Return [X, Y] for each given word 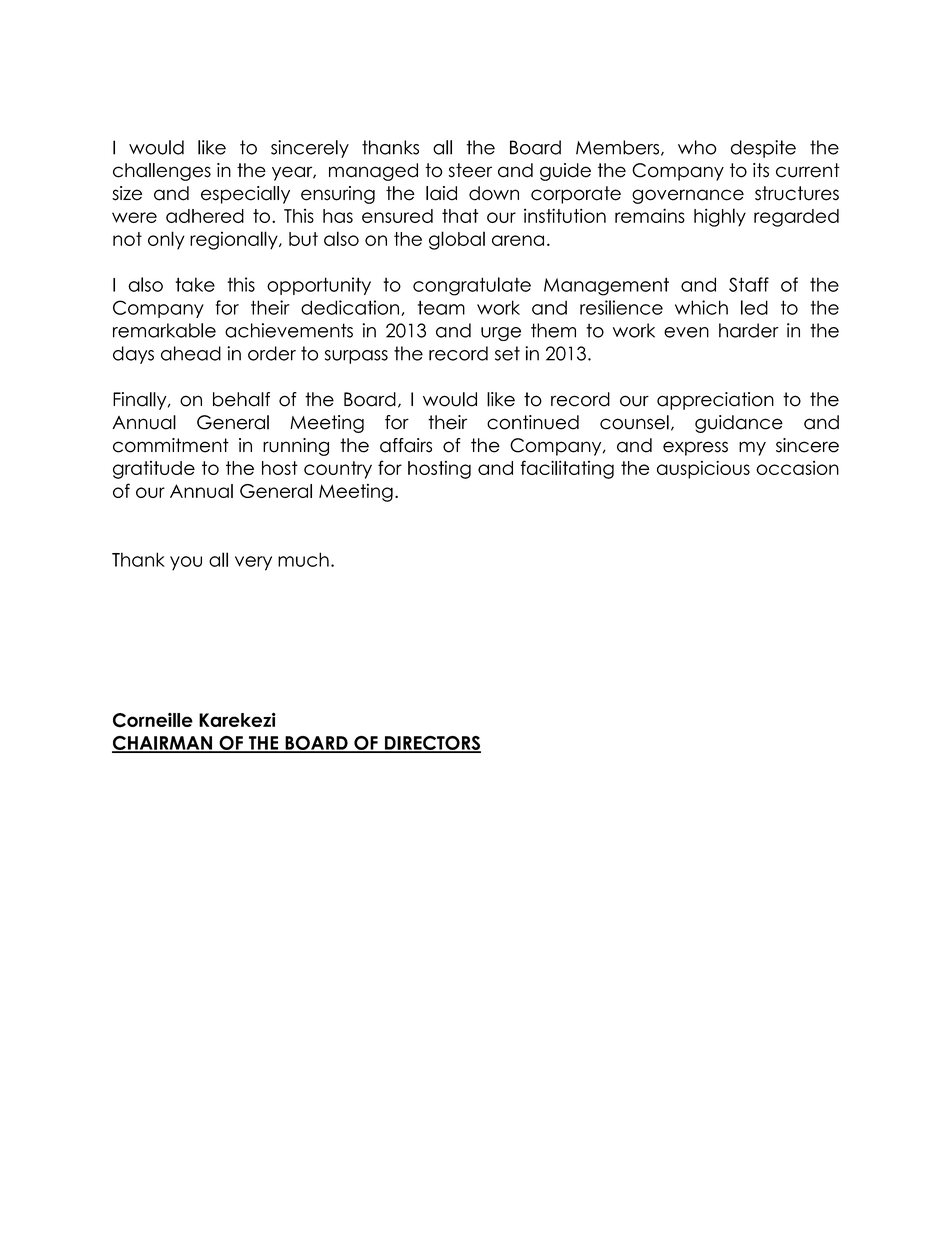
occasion [797, 468]
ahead [191, 353]
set [507, 353]
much [303, 559]
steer [470, 170]
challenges [162, 172]
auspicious [703, 470]
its [761, 170]
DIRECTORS [432, 744]
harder [749, 330]
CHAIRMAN [163, 744]
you [186, 563]
